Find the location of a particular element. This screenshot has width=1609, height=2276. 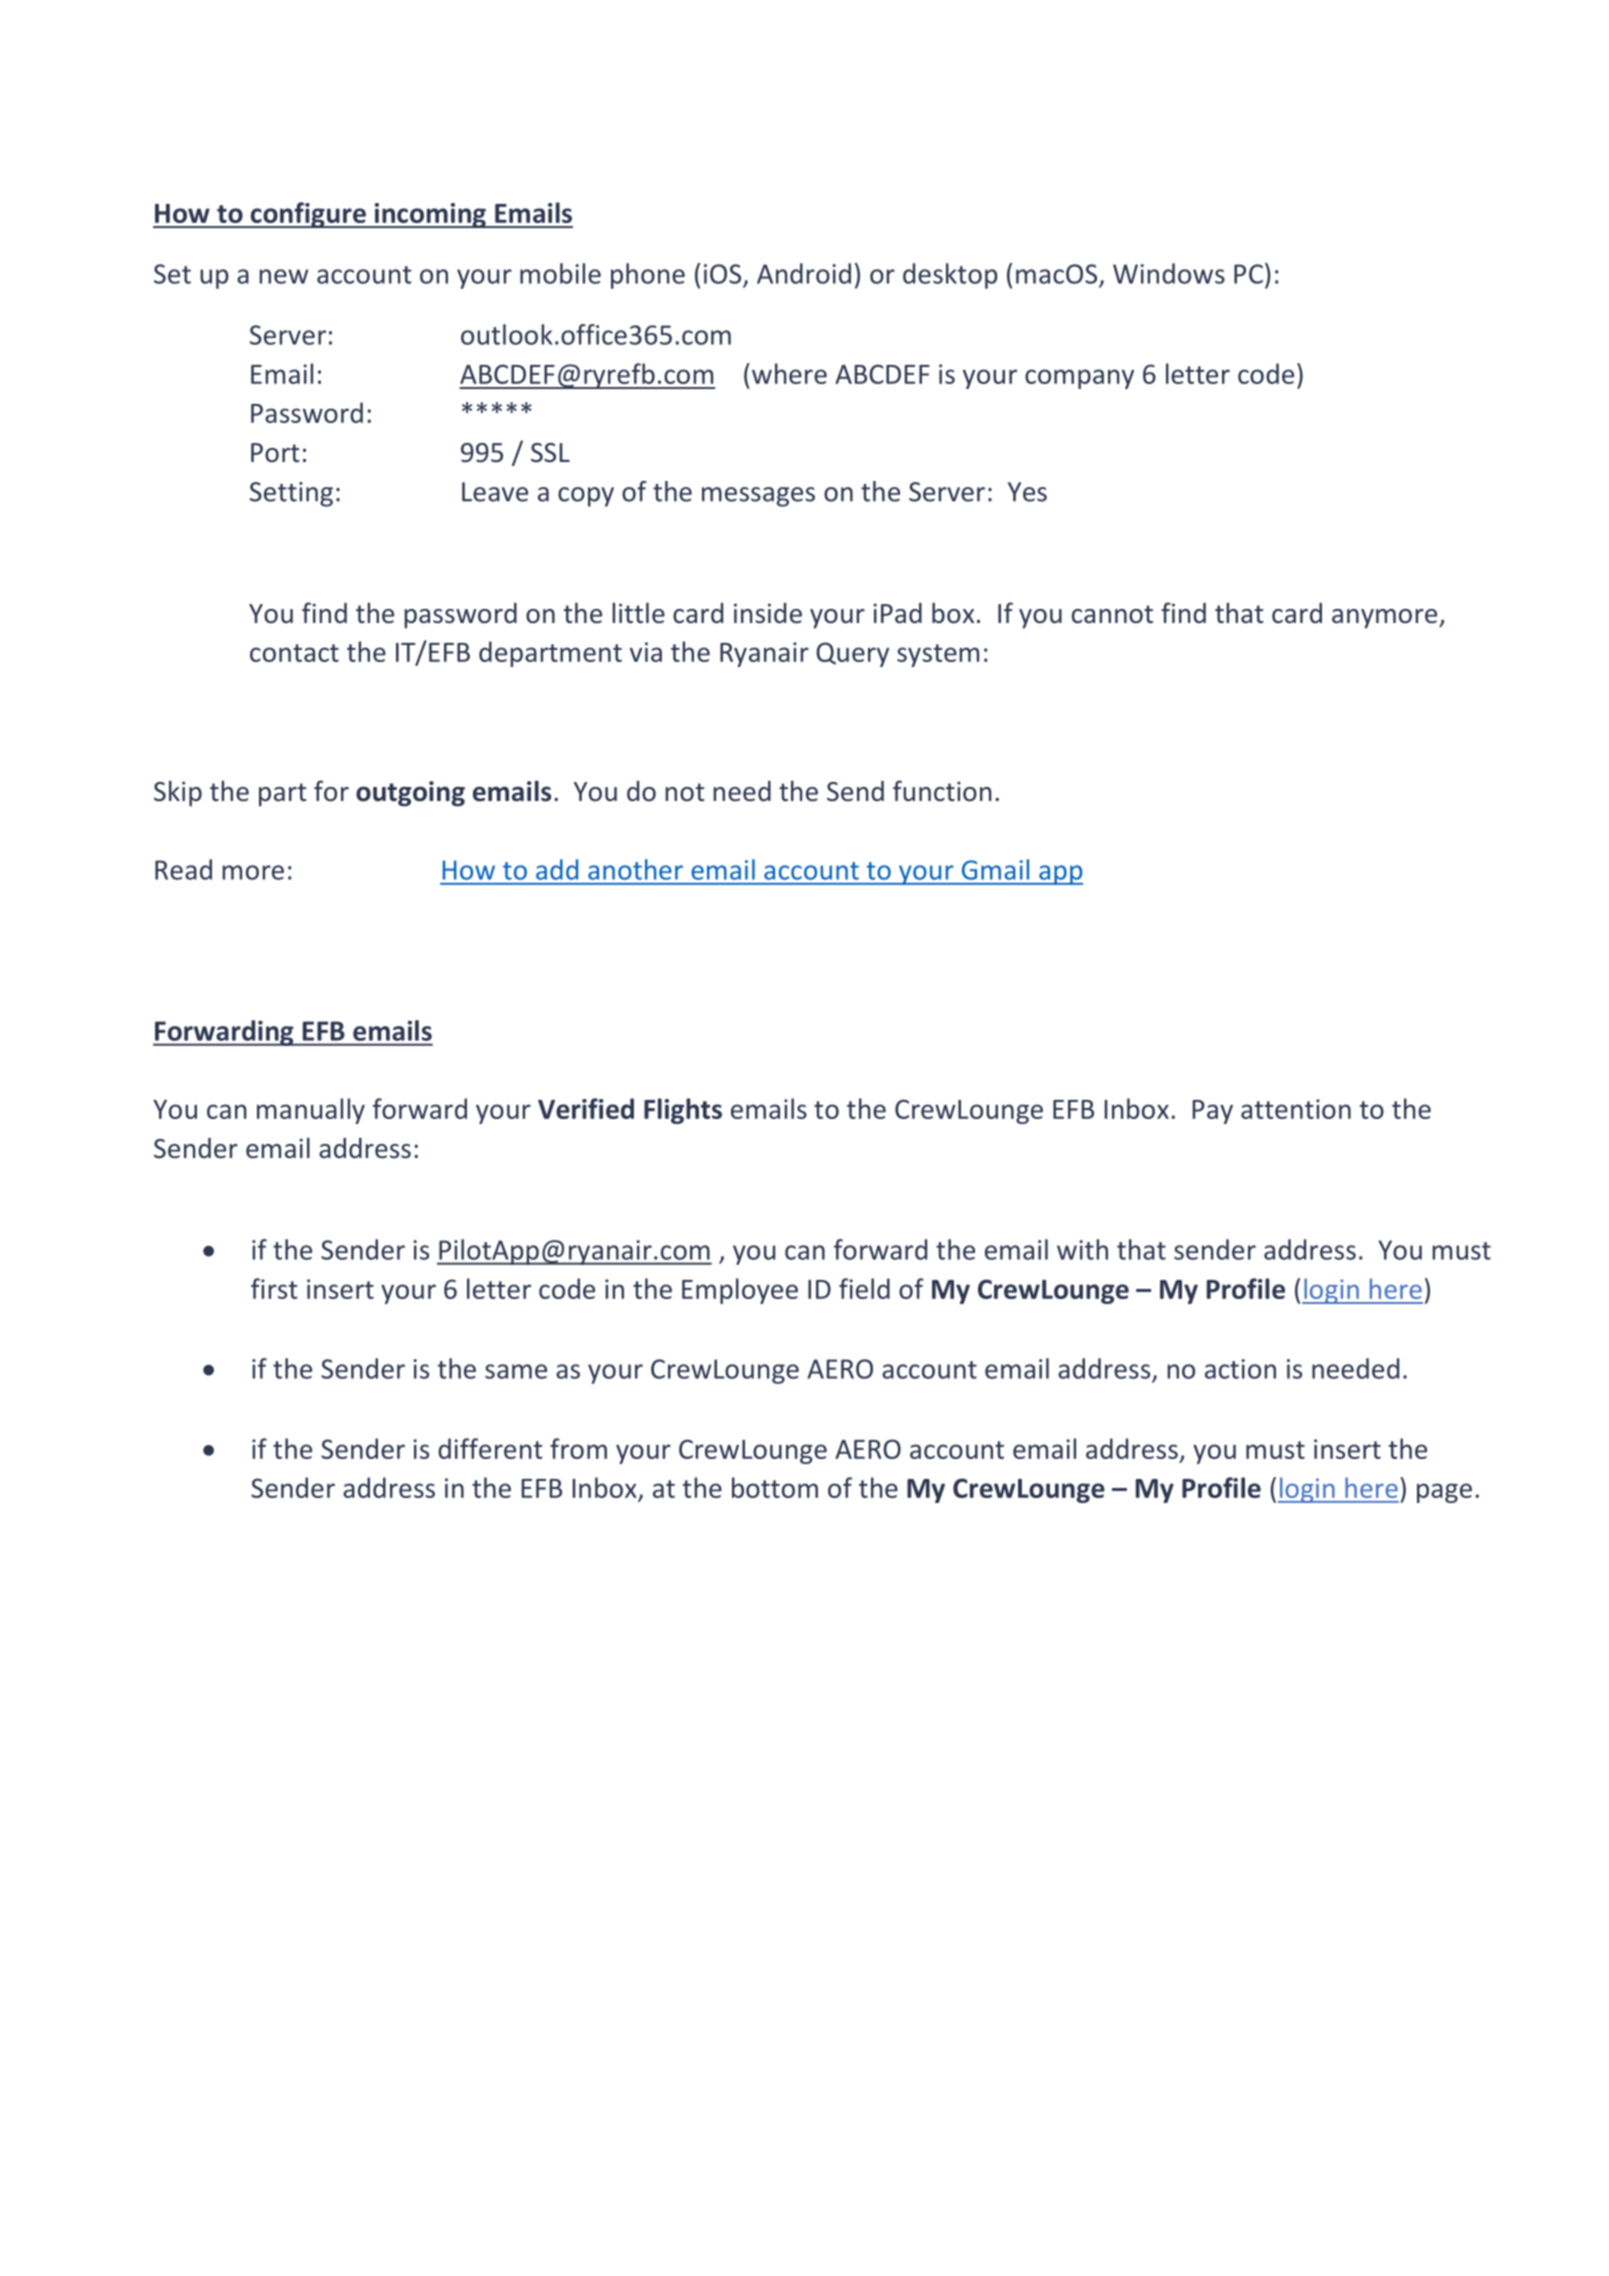

attention is located at coordinates (1296, 1109).
